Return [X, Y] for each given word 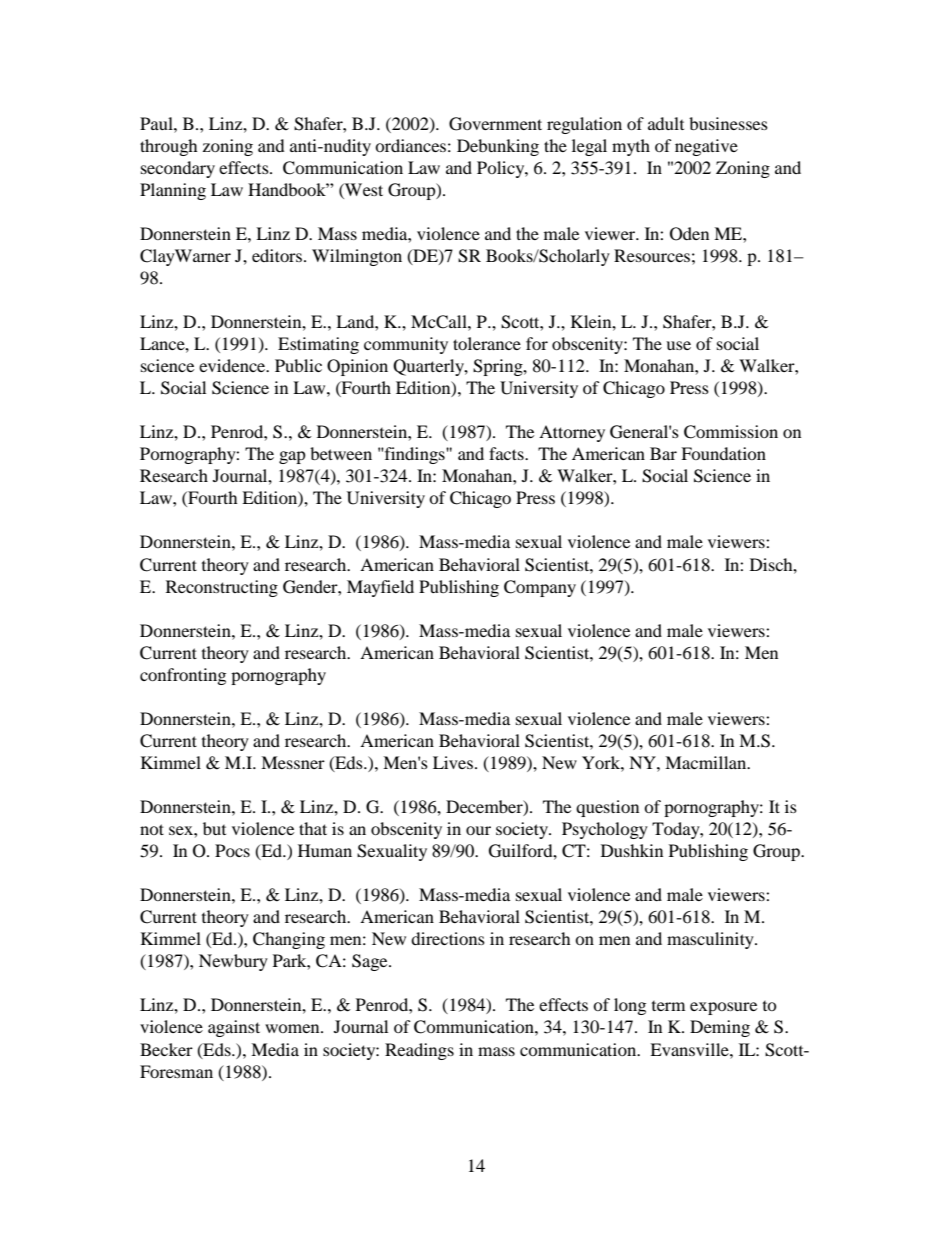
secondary [178, 169]
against [234, 1028]
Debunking [498, 147]
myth [631, 147]
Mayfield [380, 588]
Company [540, 588]
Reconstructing [222, 588]
